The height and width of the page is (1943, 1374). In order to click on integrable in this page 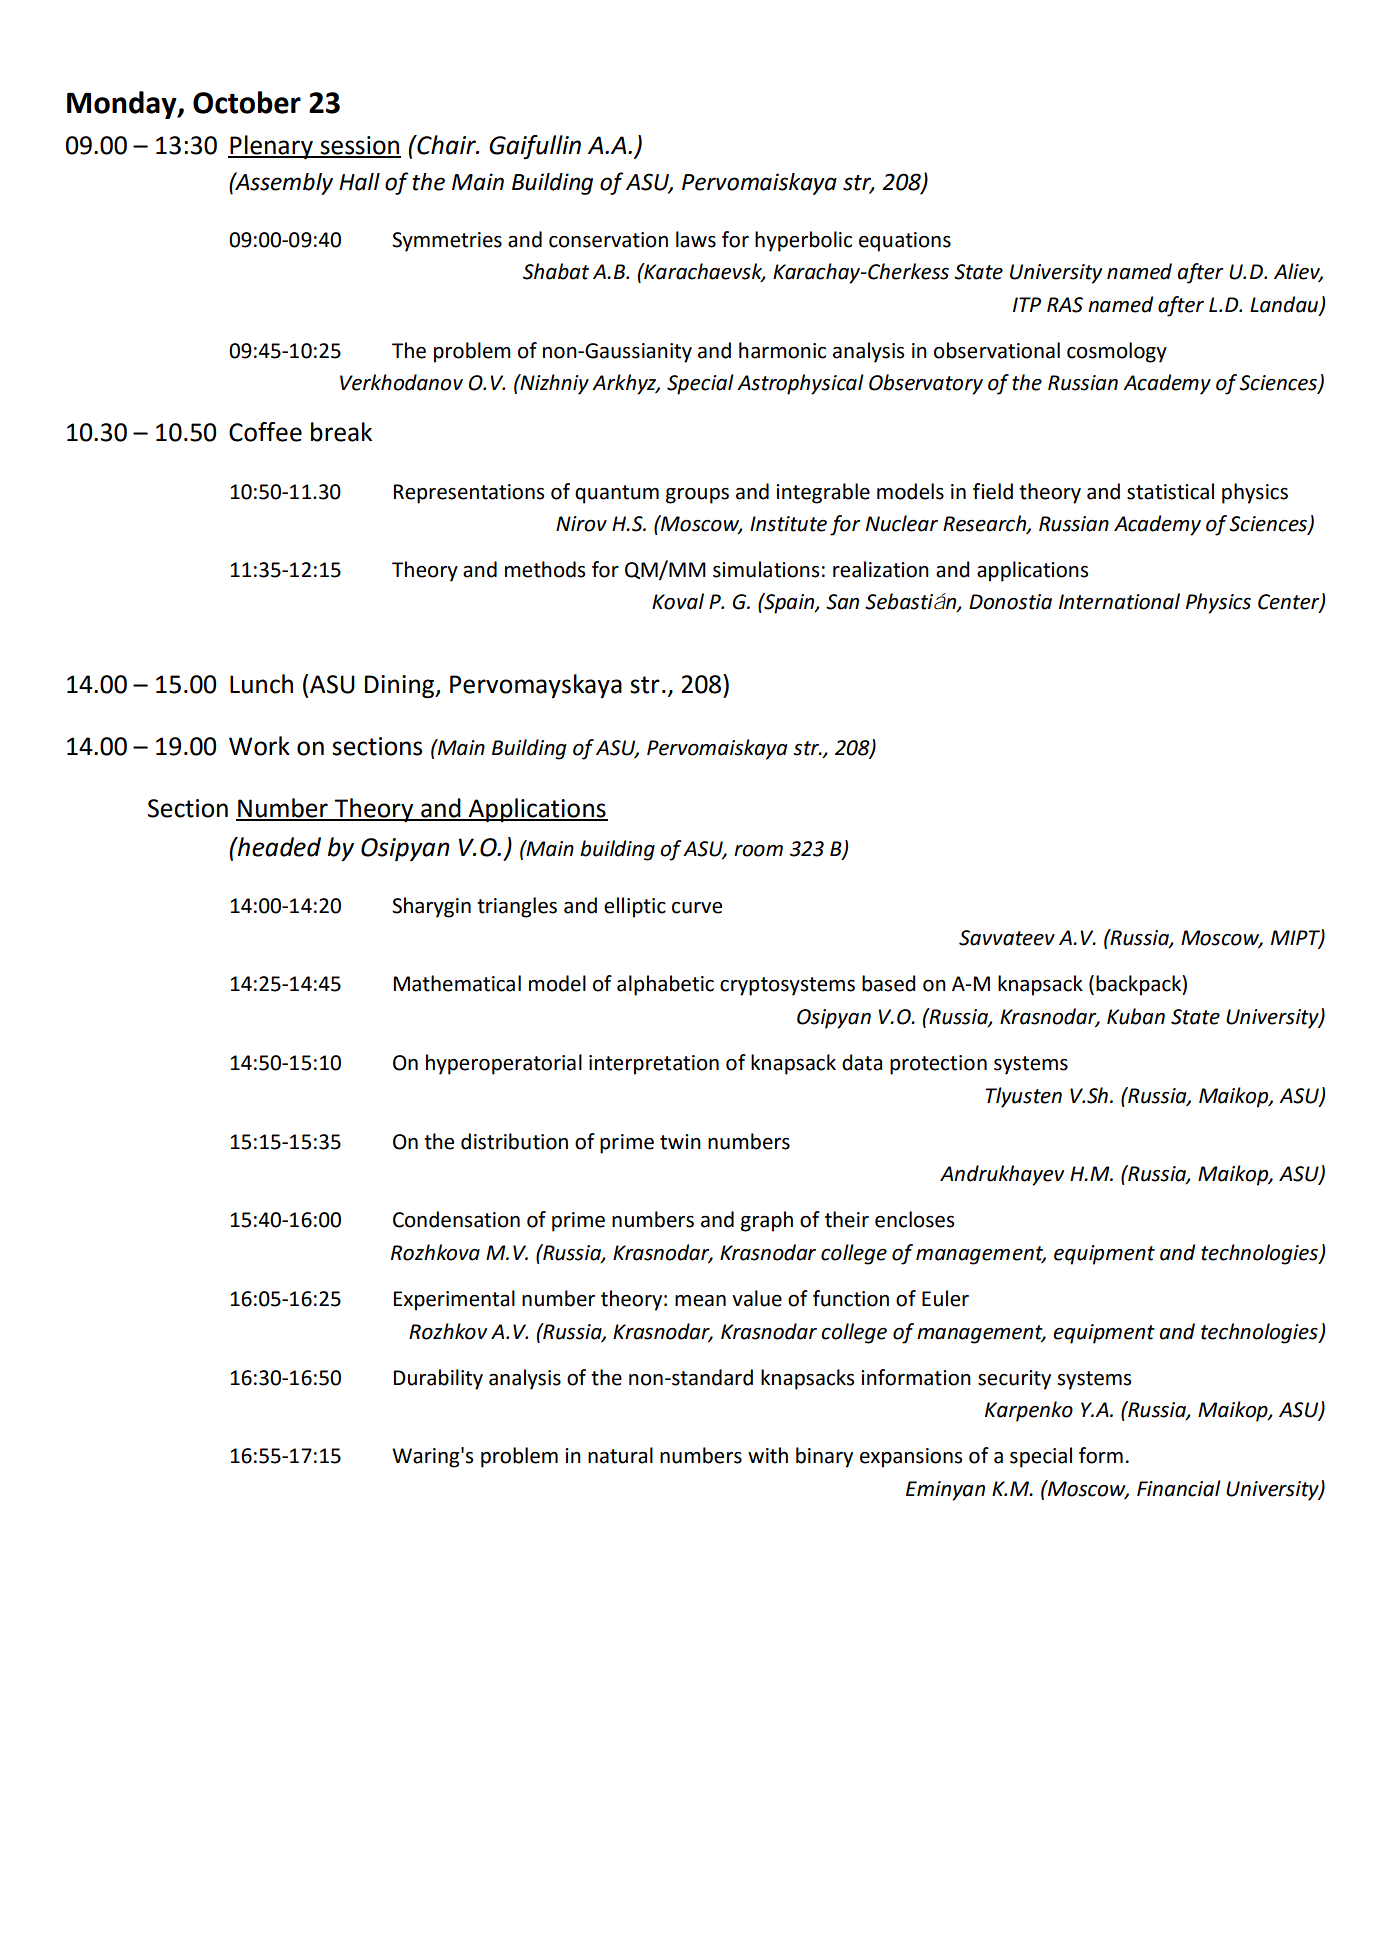, I will do `click(823, 493)`.
